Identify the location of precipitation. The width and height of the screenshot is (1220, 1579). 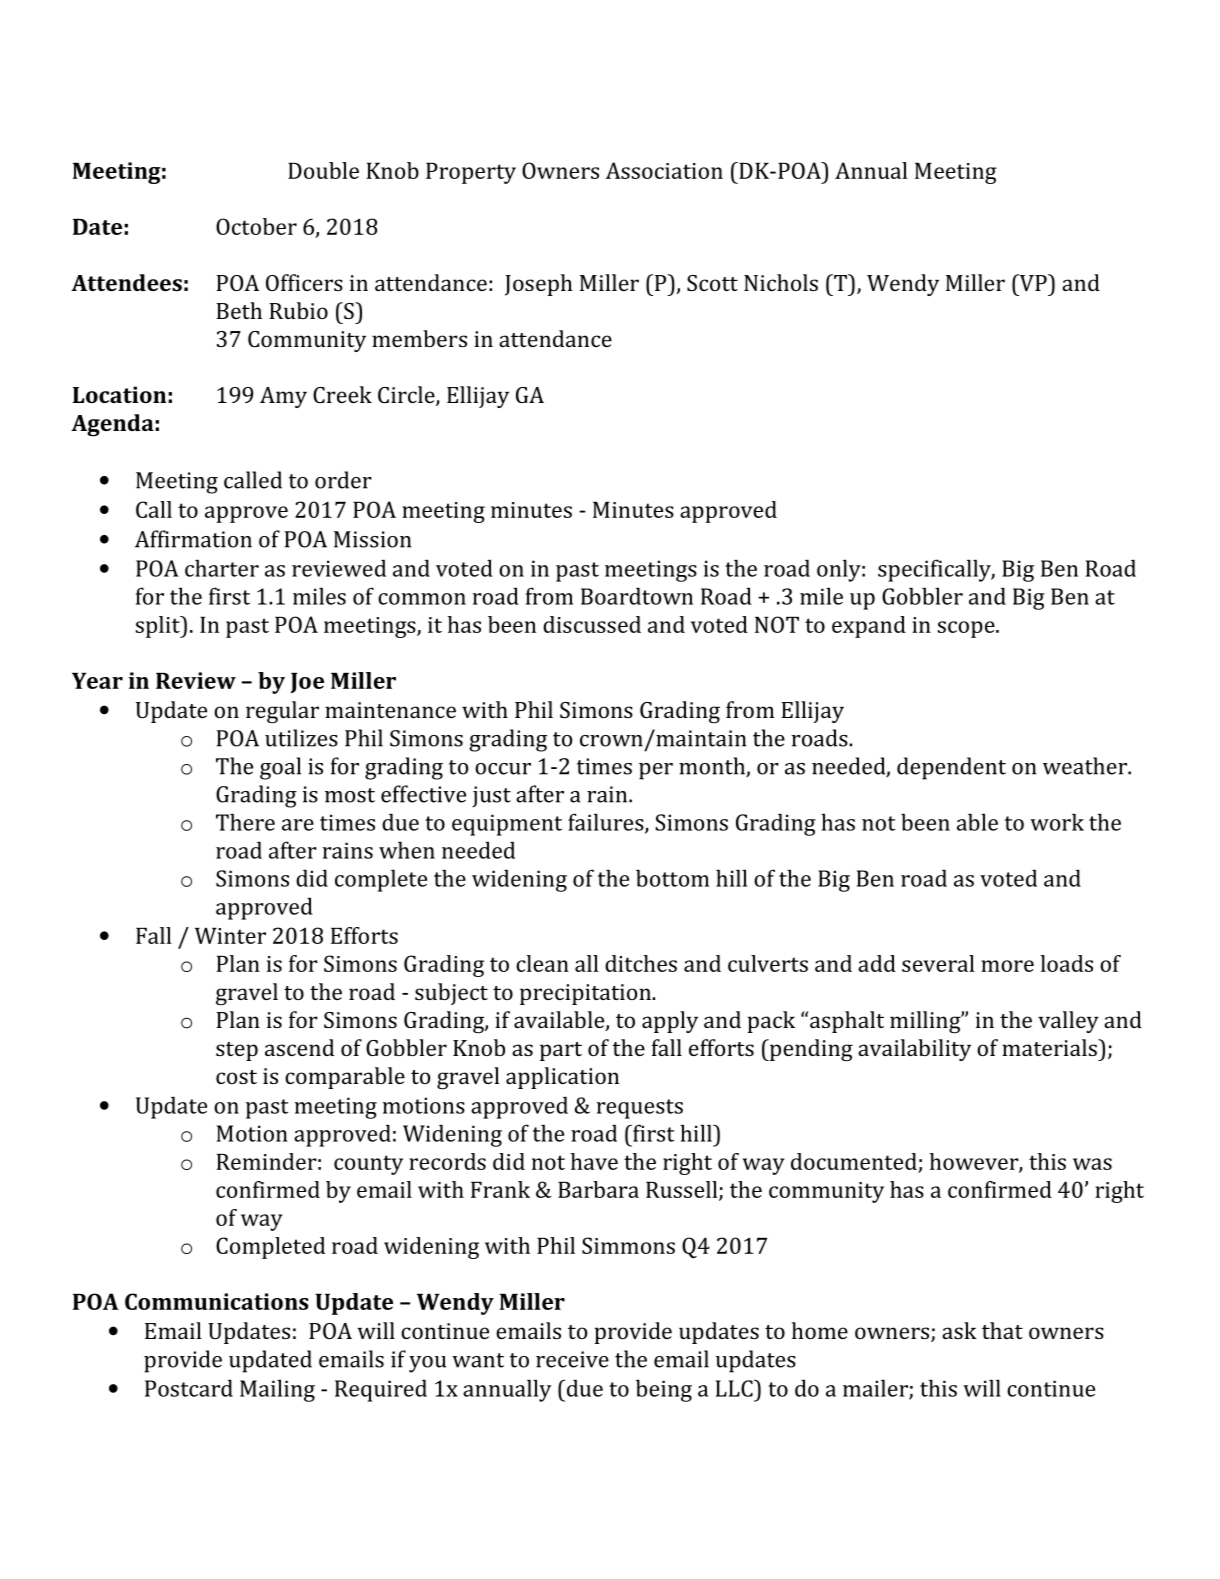
(586, 994).
